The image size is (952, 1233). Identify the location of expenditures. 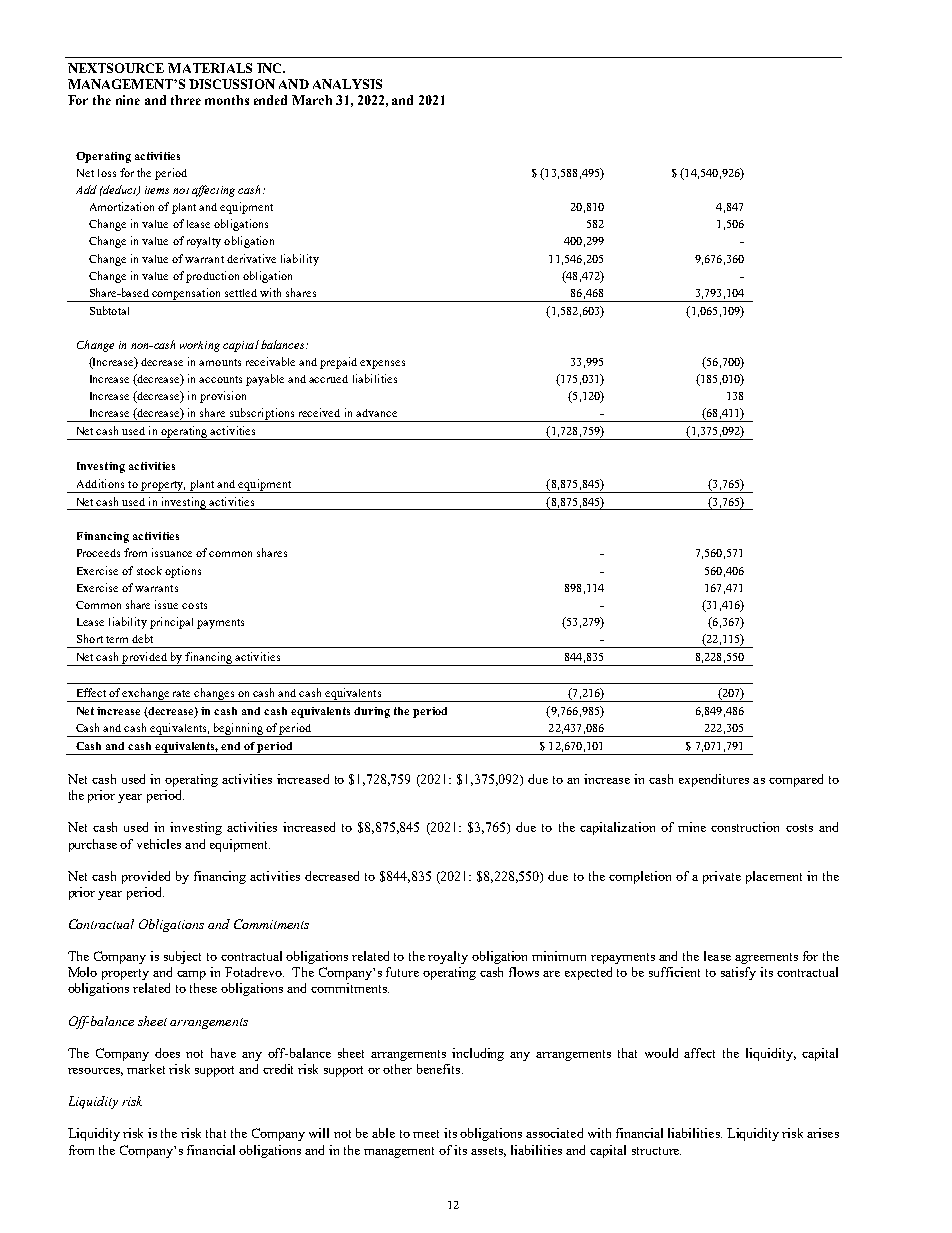
(714, 780).
